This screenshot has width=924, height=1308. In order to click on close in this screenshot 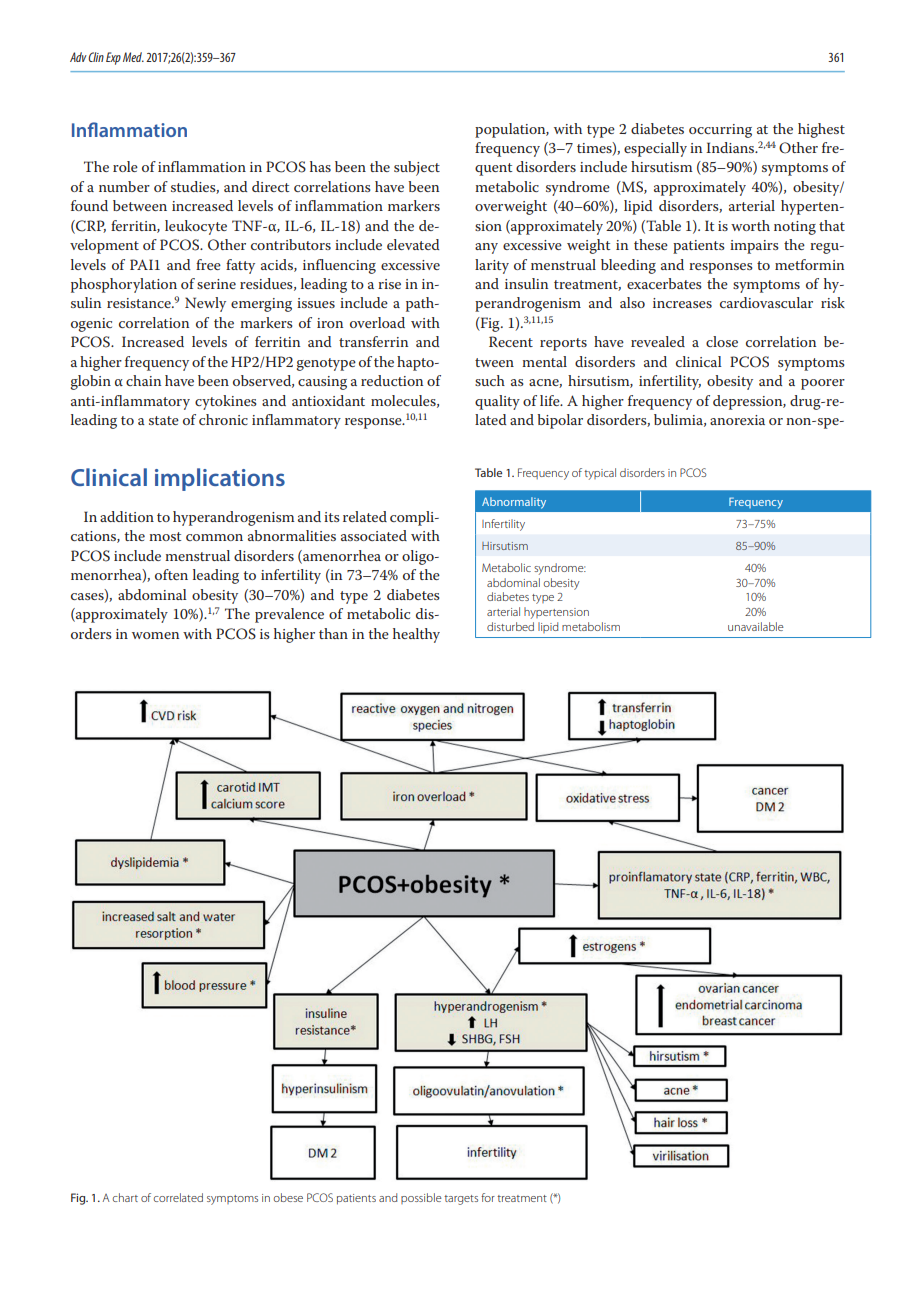, I will do `click(722, 341)`.
